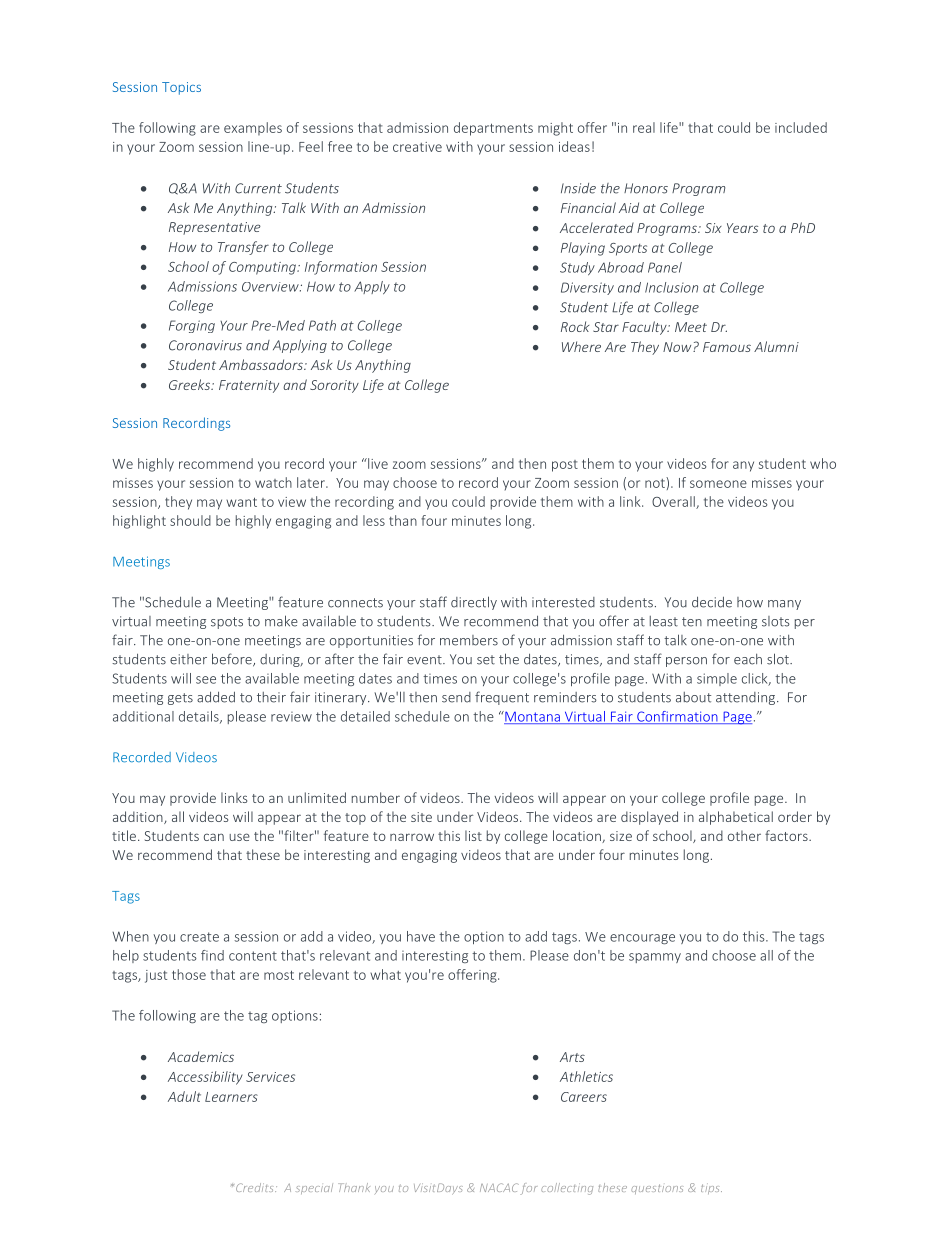 This screenshot has width=952, height=1233. Describe the element at coordinates (801, 127) in the screenshot. I see `included` at that location.
